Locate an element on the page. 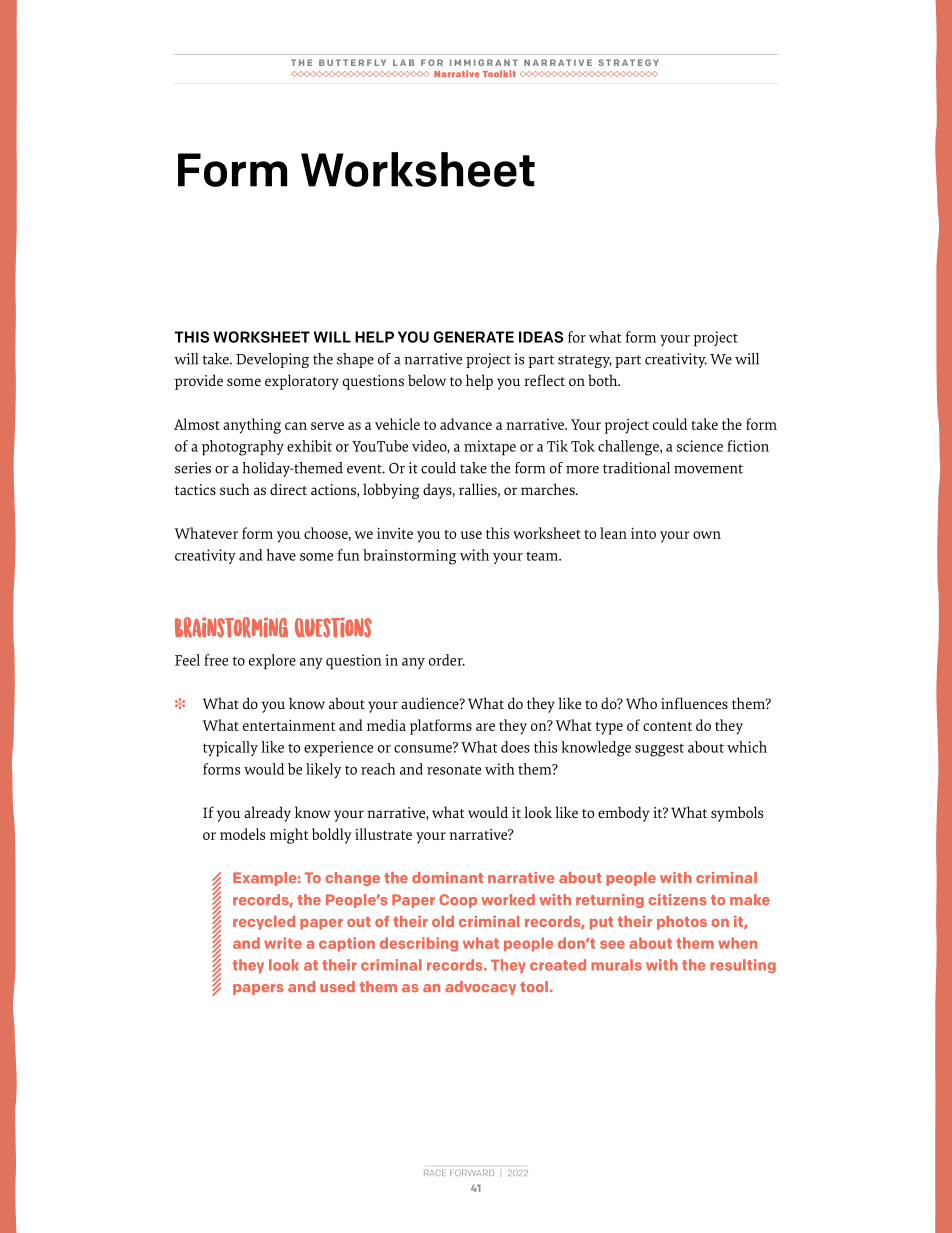  both is located at coordinates (604, 380).
